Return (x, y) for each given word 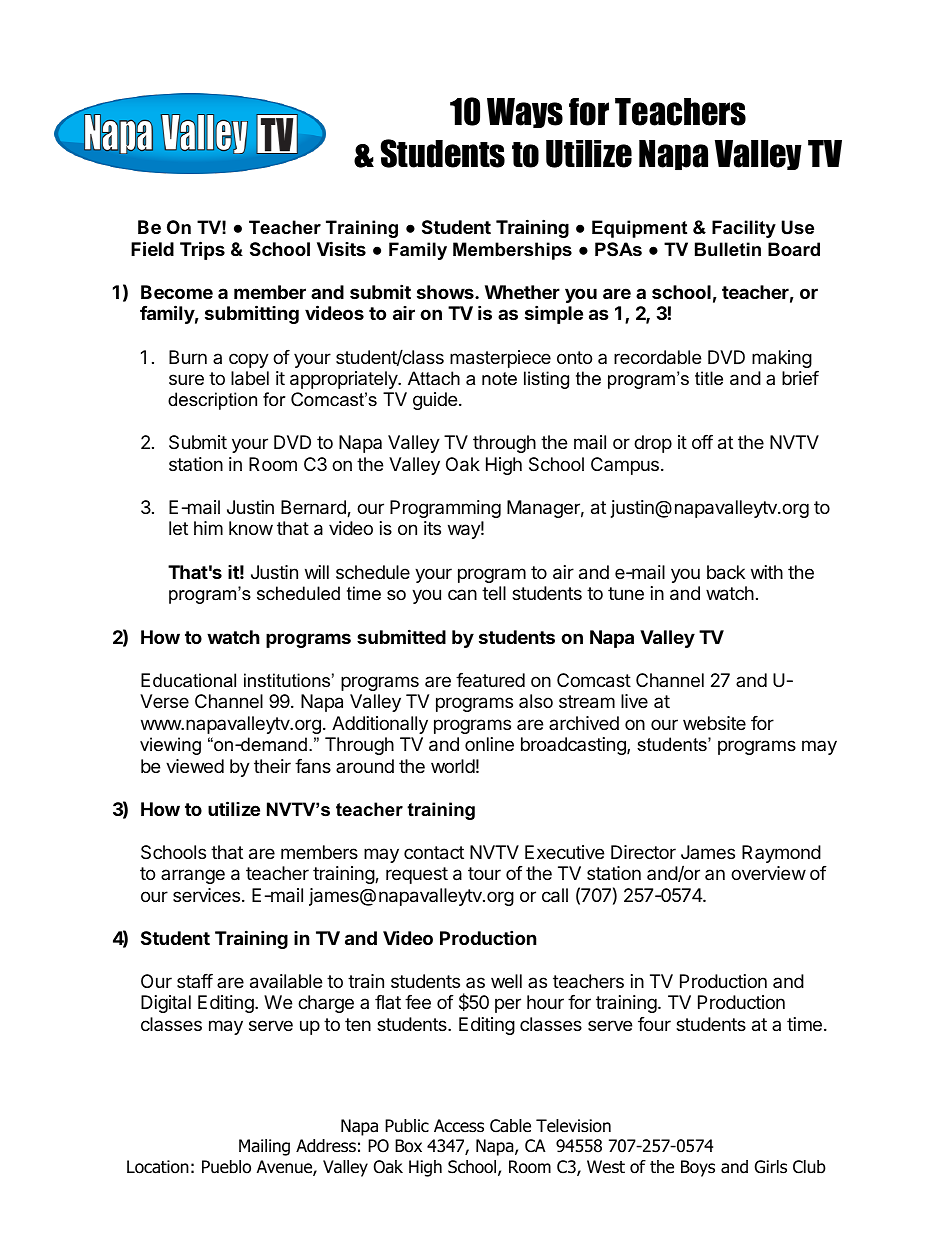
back (726, 572)
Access (459, 1126)
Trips (202, 250)
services (206, 895)
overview (768, 873)
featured (490, 680)
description (212, 401)
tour (484, 873)
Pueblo (226, 1167)
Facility (744, 229)
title (709, 378)
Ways (525, 113)
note (499, 379)
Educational (188, 680)
